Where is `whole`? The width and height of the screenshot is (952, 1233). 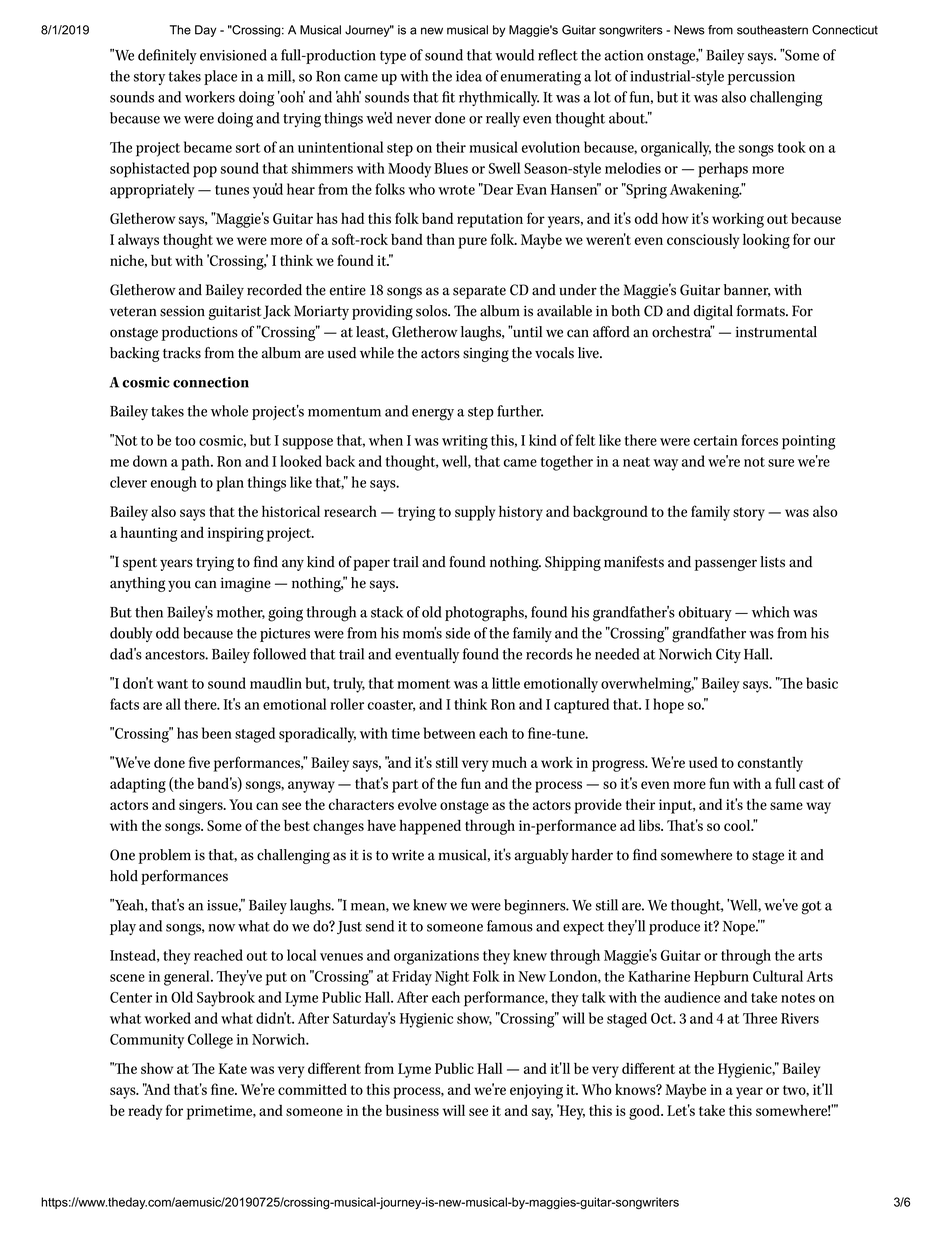
whole is located at coordinates (229, 411).
